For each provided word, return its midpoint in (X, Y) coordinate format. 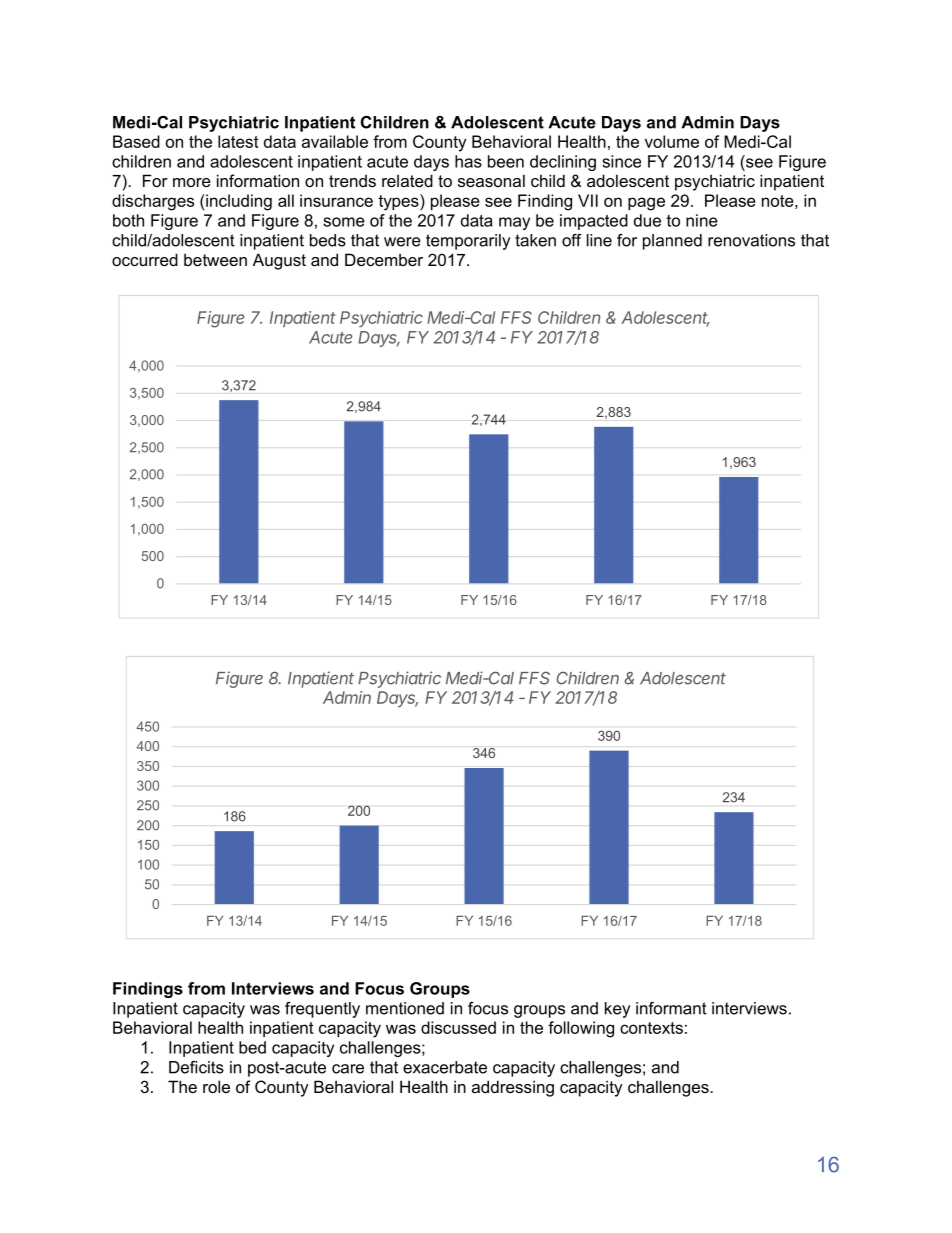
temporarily (468, 242)
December (384, 259)
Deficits (196, 1067)
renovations (751, 240)
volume (672, 141)
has (468, 161)
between (215, 259)
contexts (651, 1028)
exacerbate (445, 1067)
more (192, 182)
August (279, 261)
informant (671, 1008)
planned (672, 242)
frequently (322, 1010)
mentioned (405, 1008)
